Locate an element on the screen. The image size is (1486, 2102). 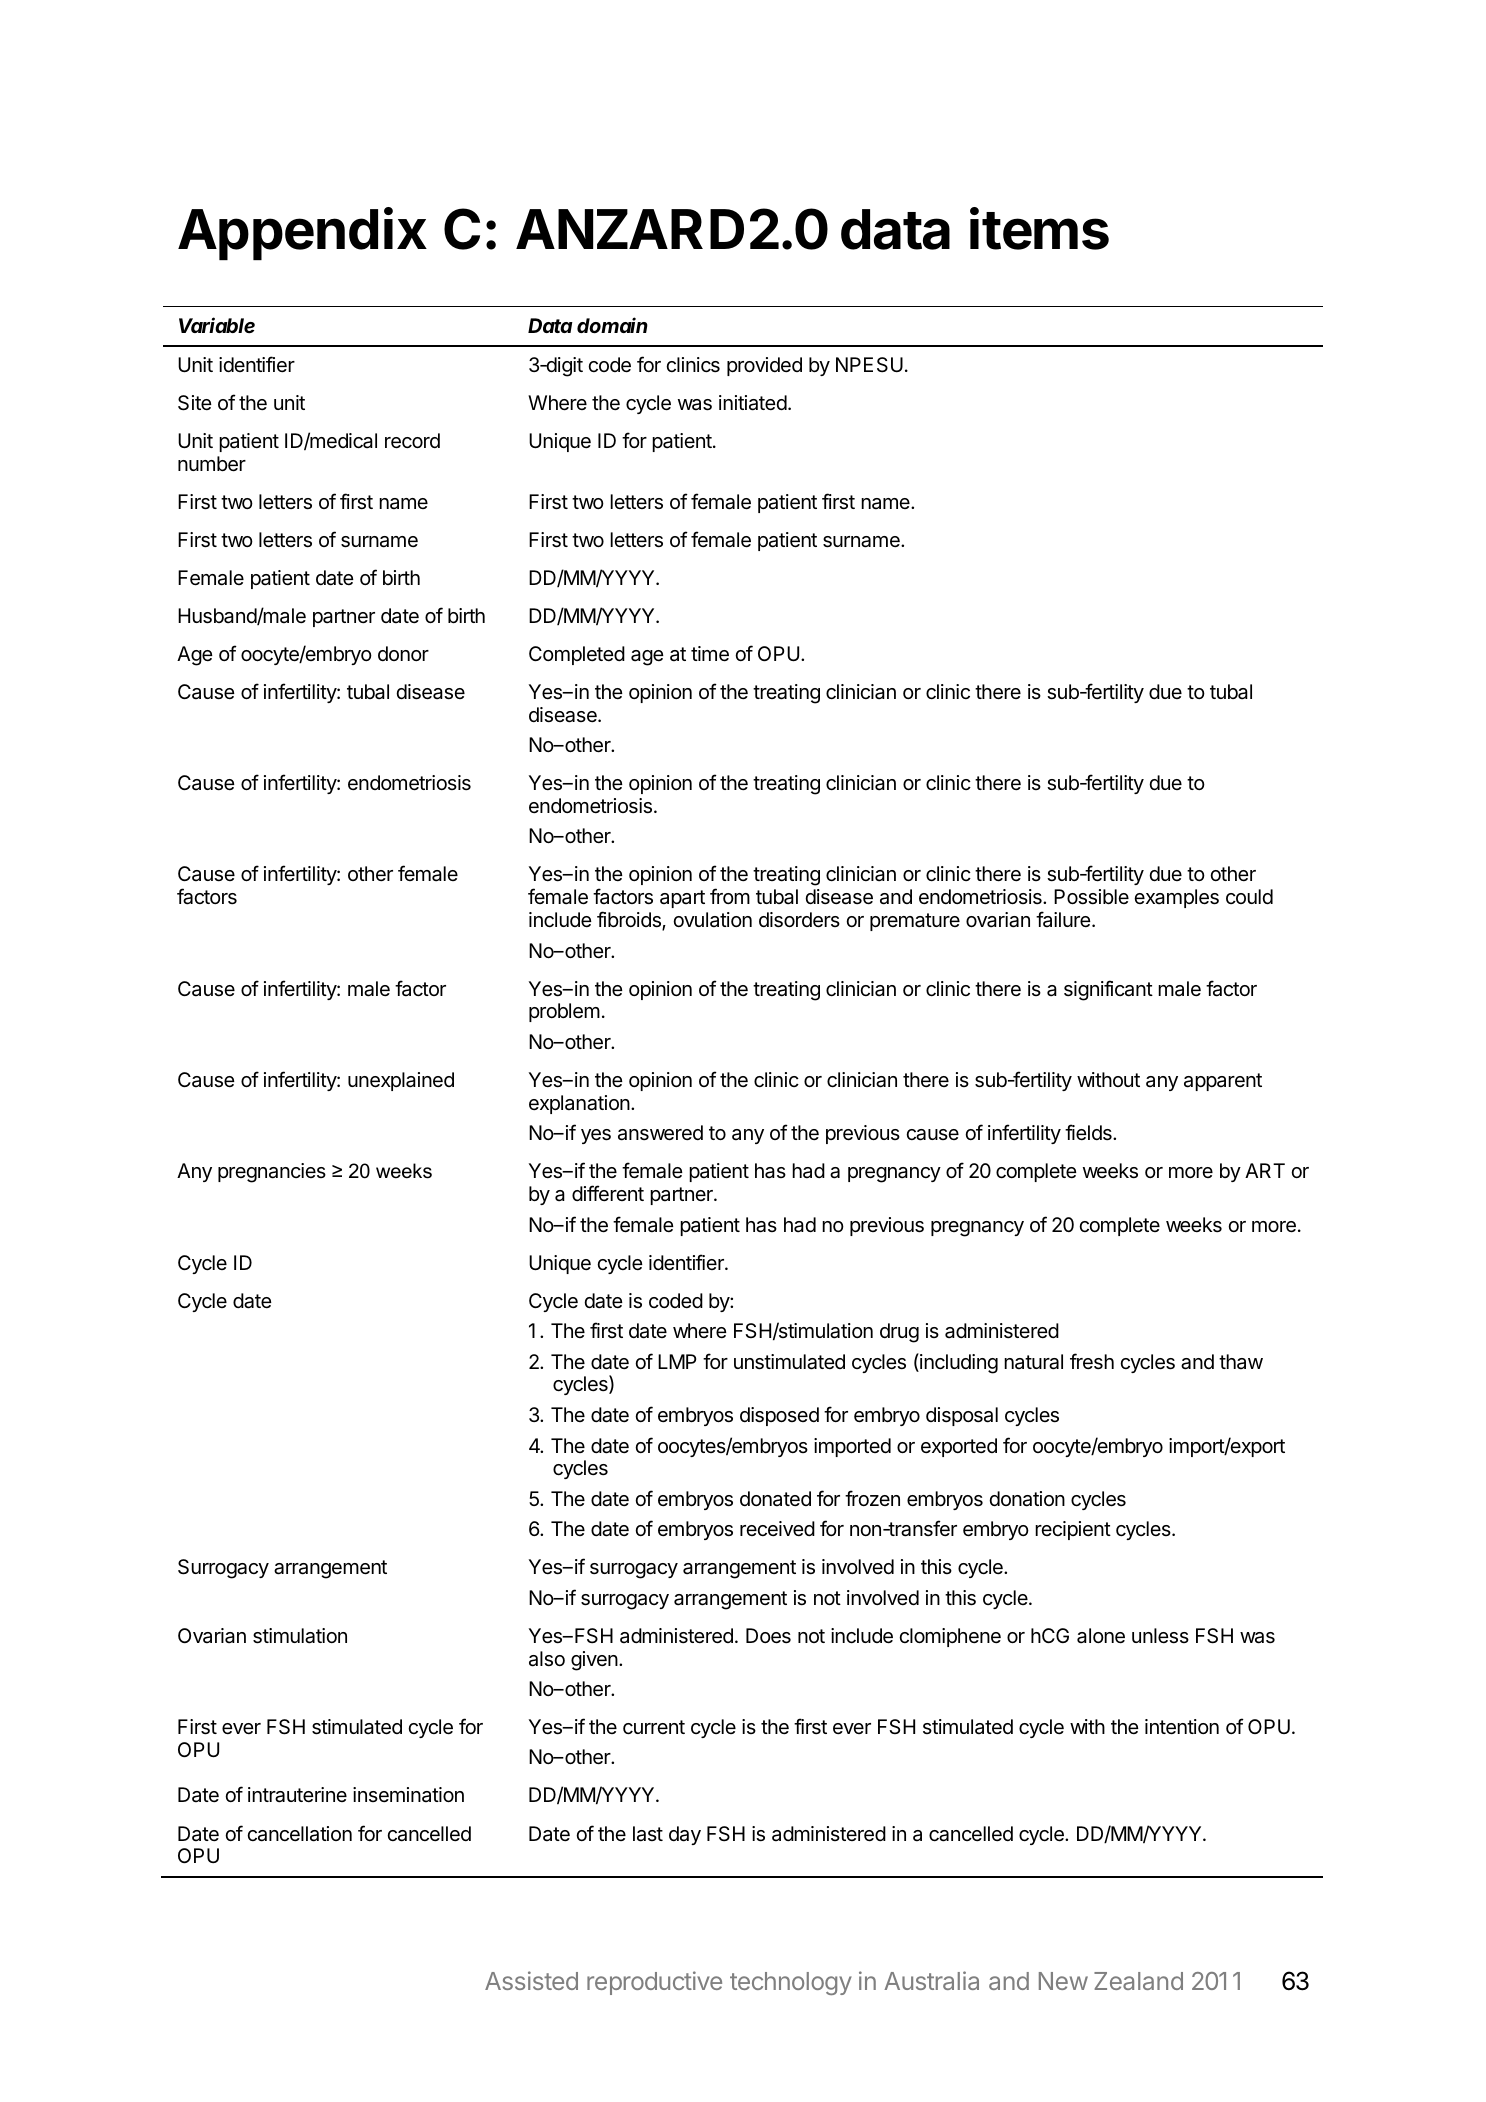
Appendix is located at coordinates (302, 233).
